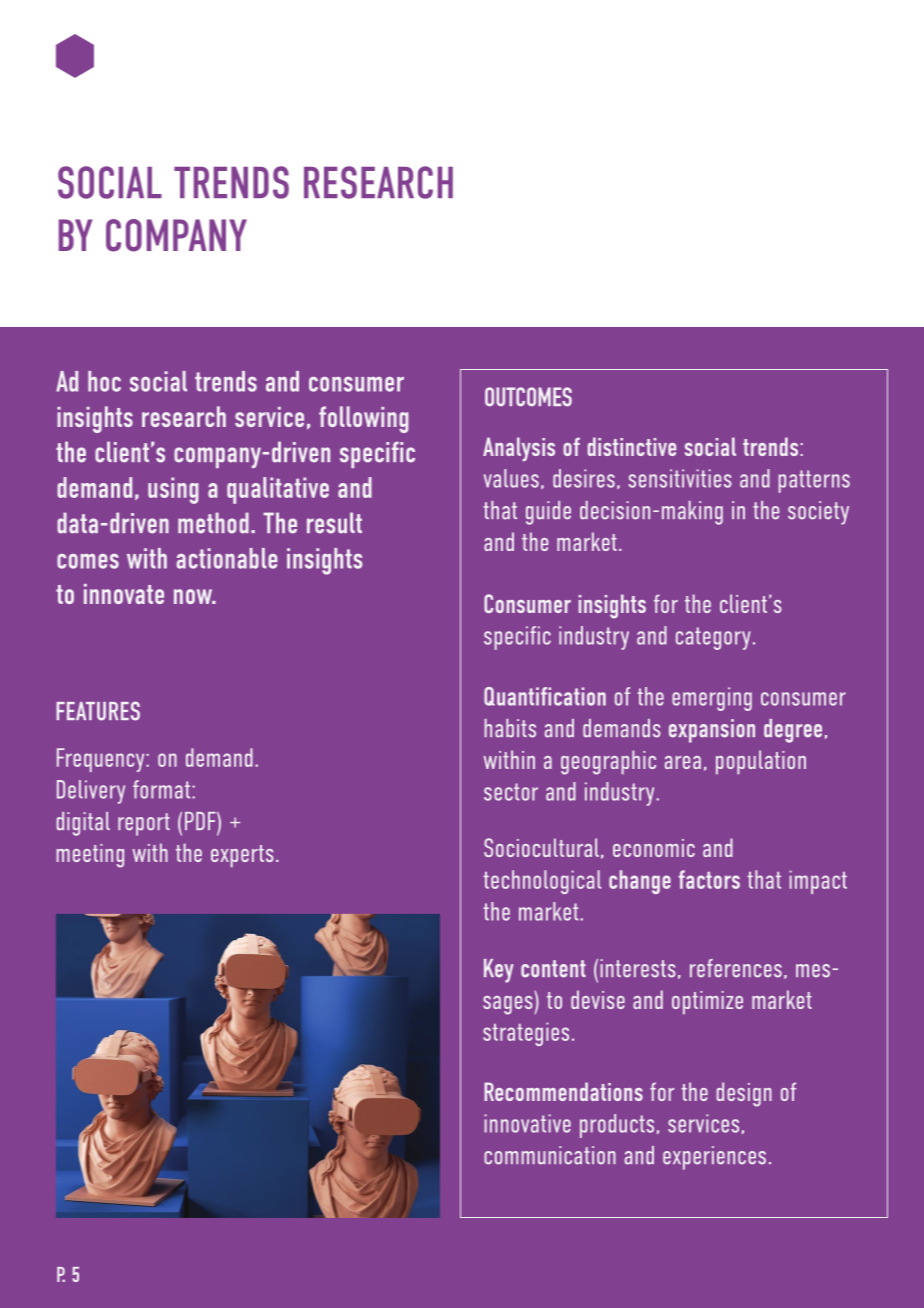  Describe the element at coordinates (242, 856) in the screenshot. I see `experts` at that location.
